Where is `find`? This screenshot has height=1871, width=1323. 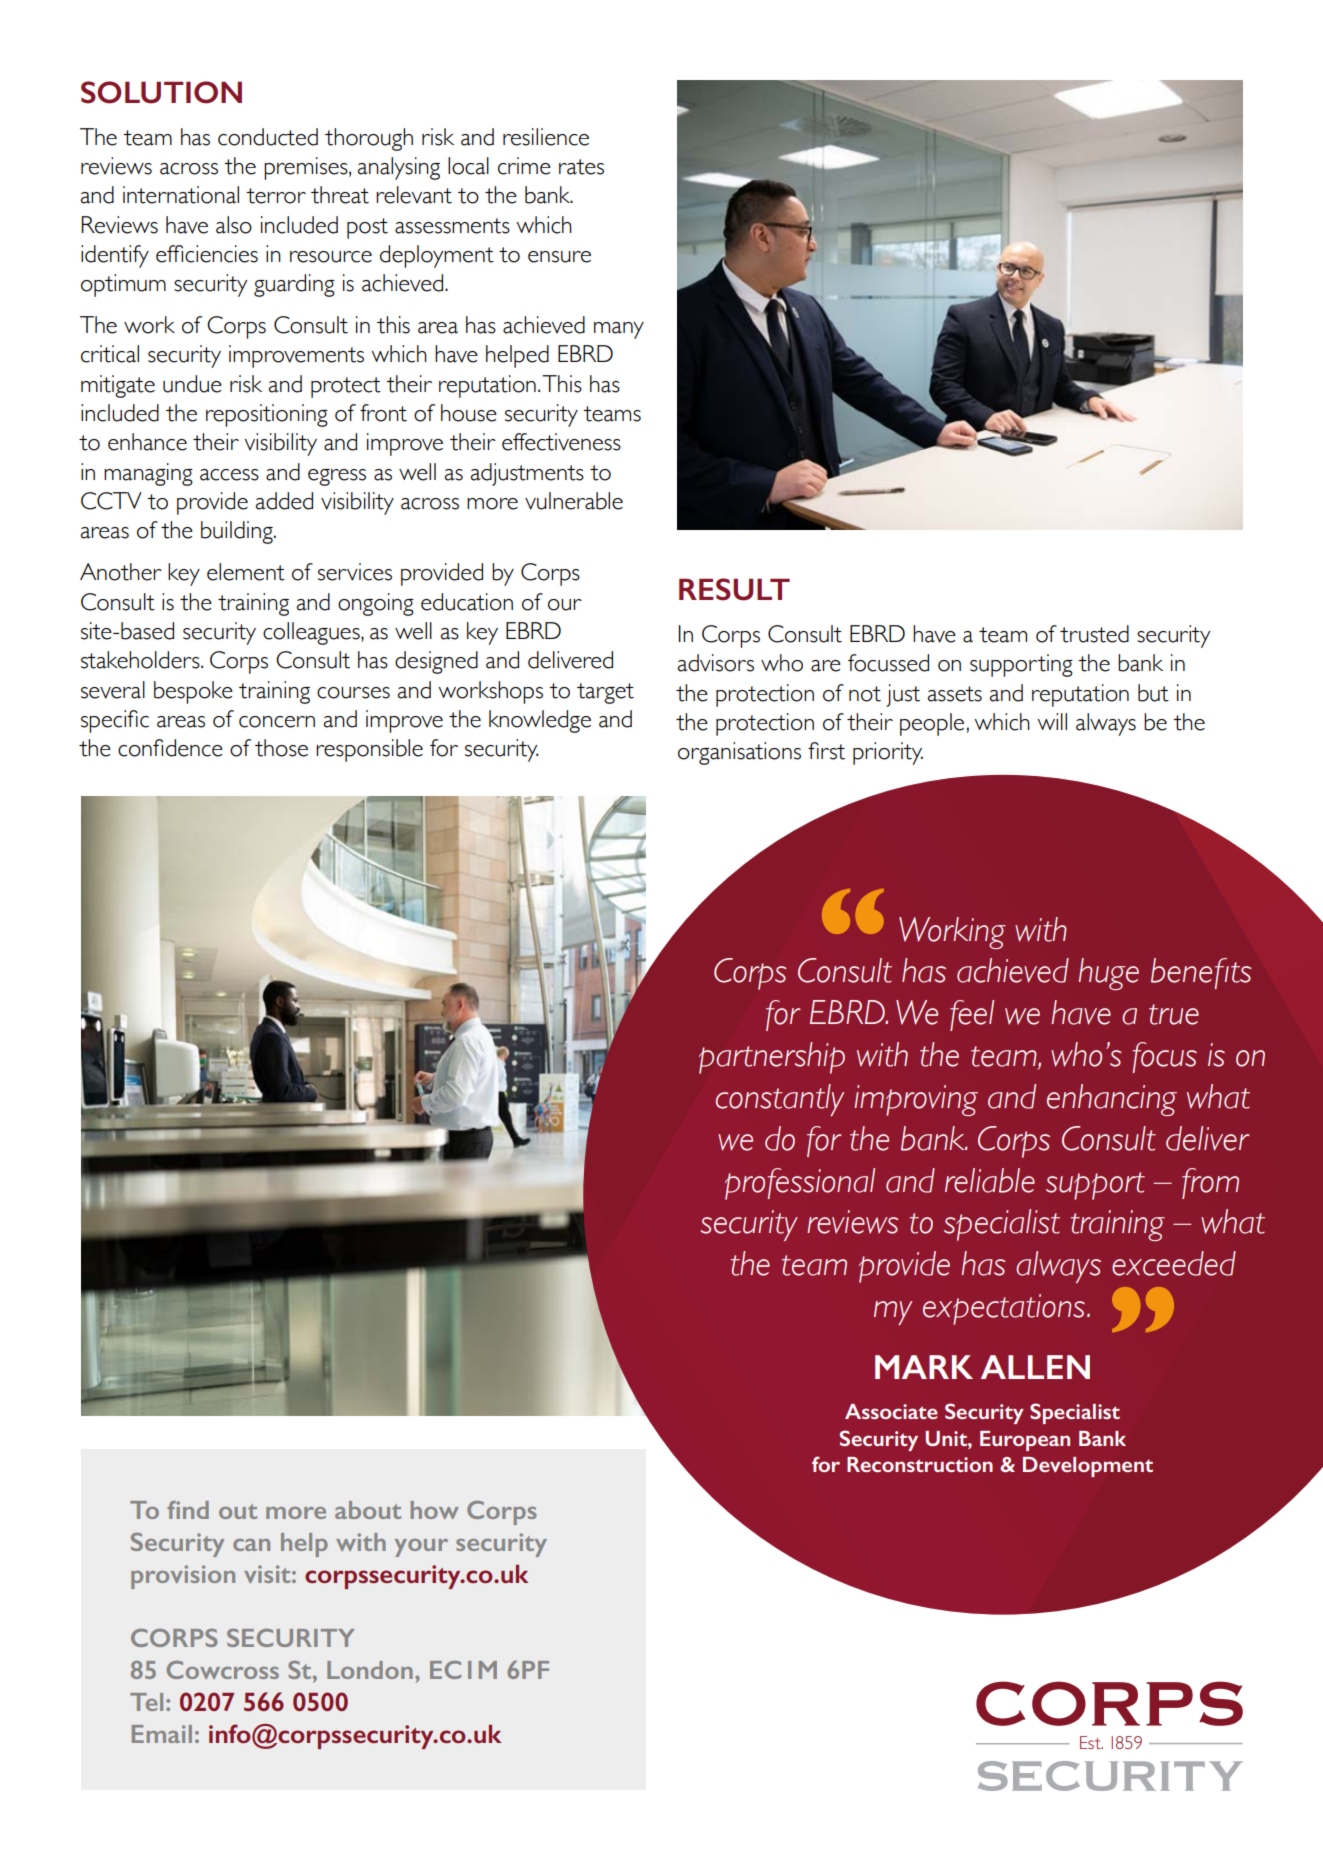
find is located at coordinates (188, 1510).
